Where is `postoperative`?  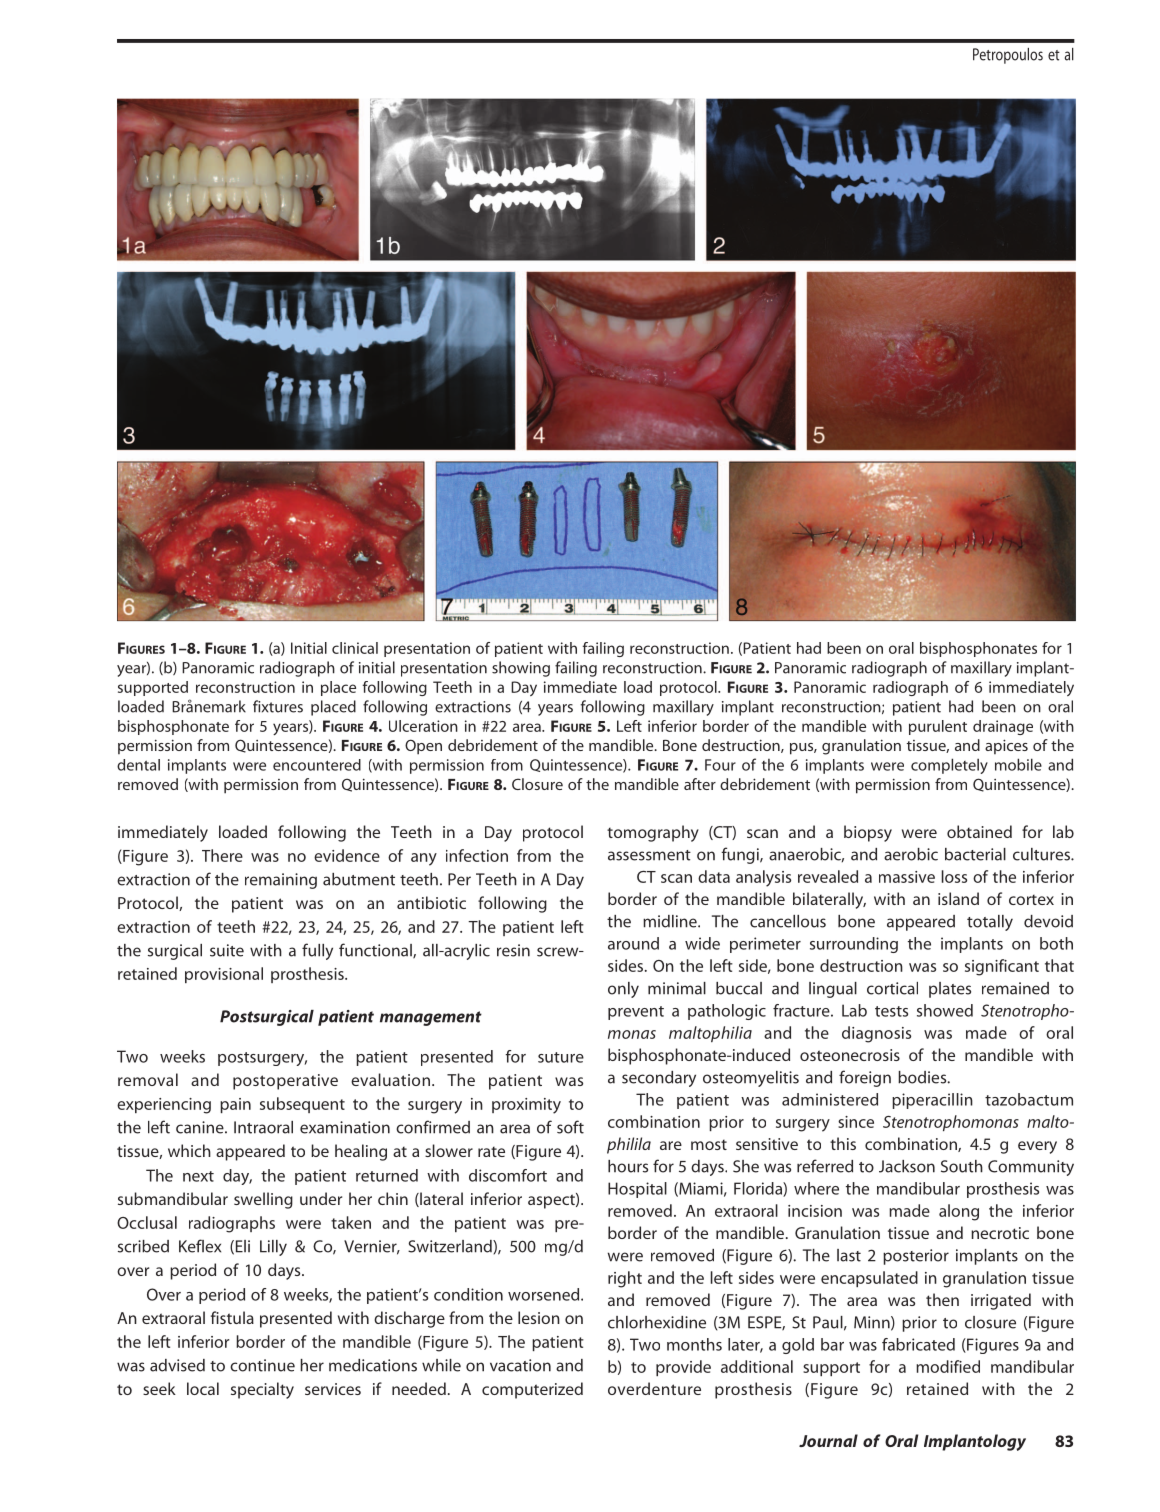 postoperative is located at coordinates (285, 1082).
